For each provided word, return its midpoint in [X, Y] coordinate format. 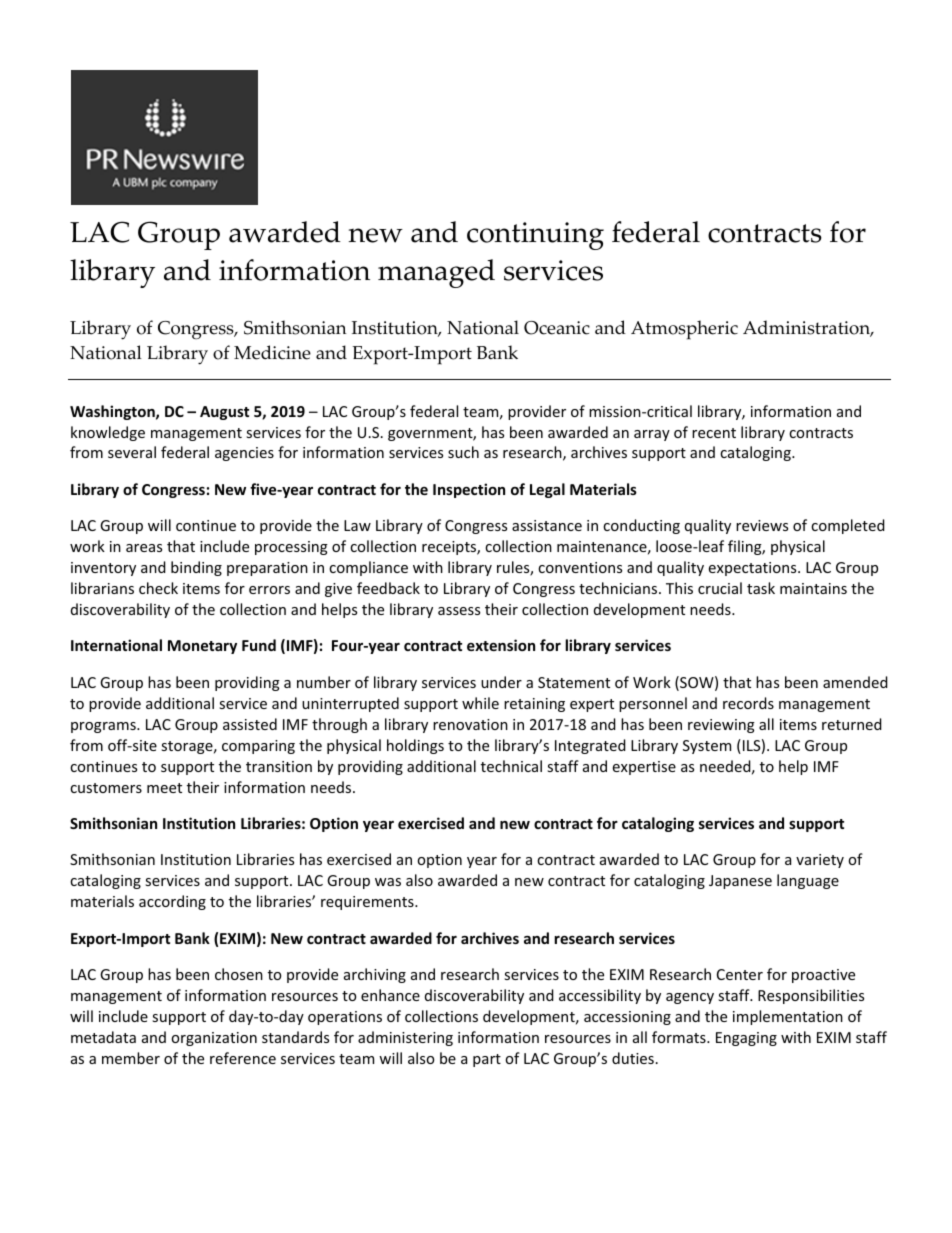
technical [511, 766]
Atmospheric [684, 330]
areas [144, 548]
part [487, 1060]
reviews [762, 525]
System [707, 747]
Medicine [272, 352]
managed [436, 273]
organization [214, 1039]
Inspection [469, 490]
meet [164, 788]
